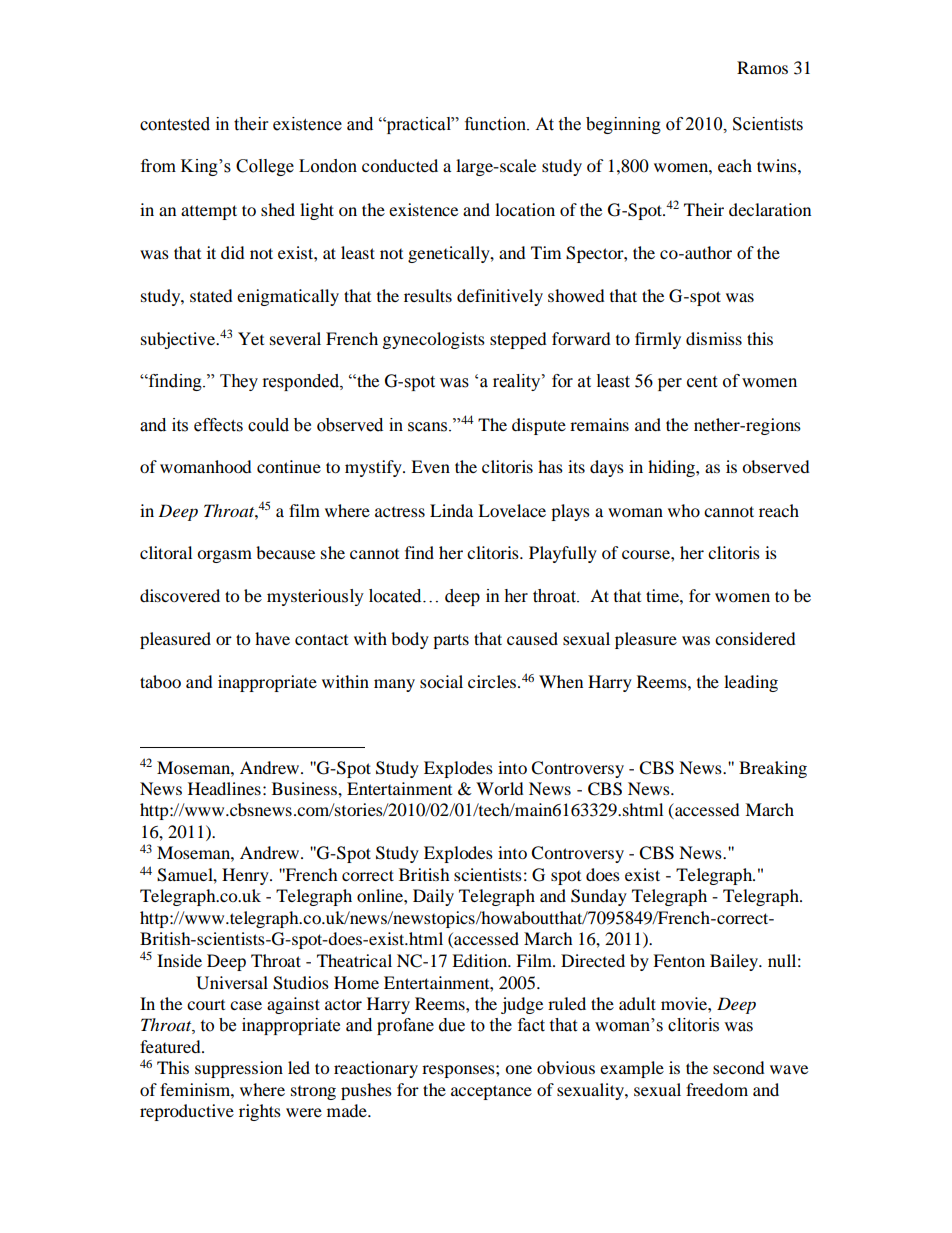  I want to click on function, so click(497, 124).
